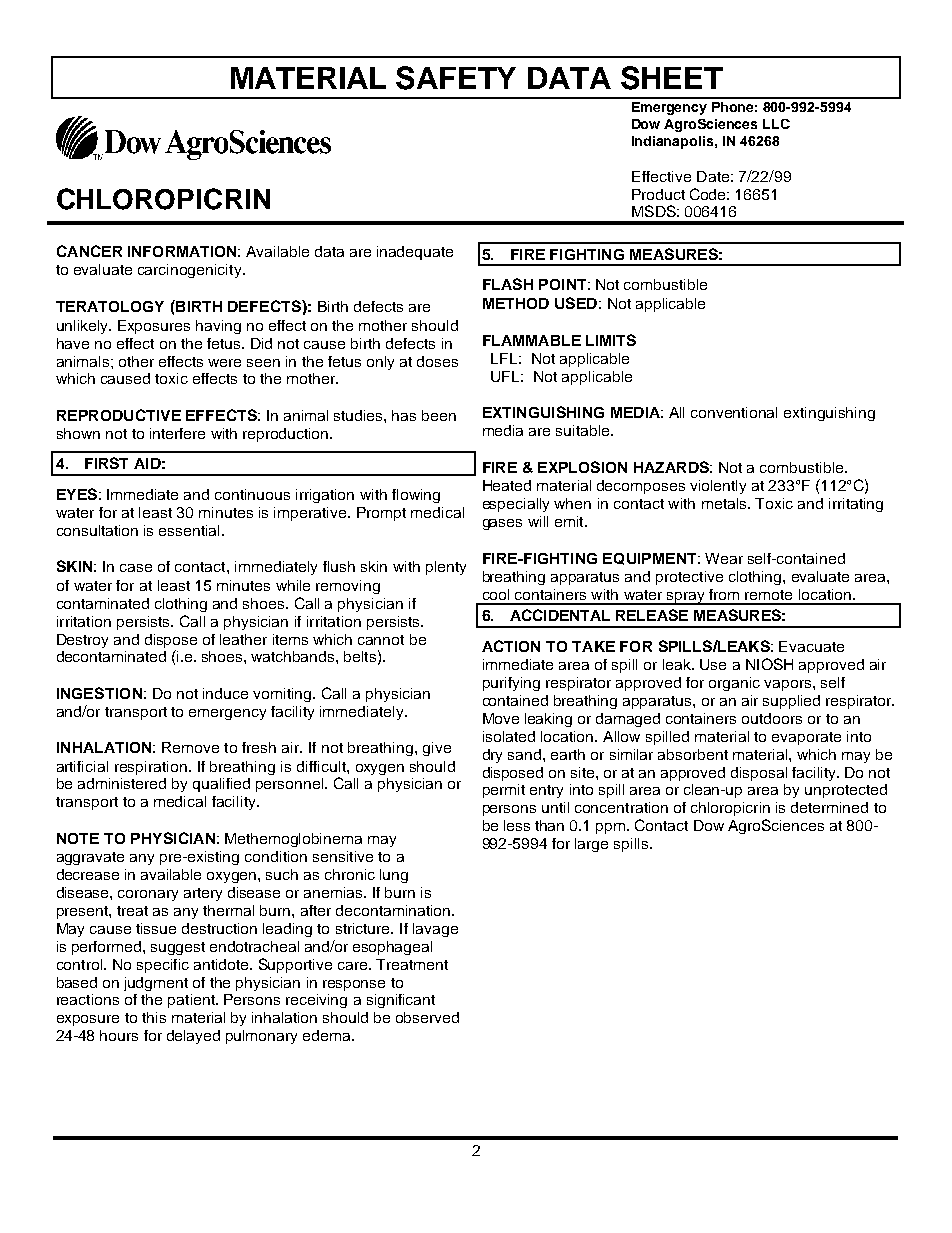 The width and height of the screenshot is (952, 1233). I want to click on SAFETY, so click(456, 78).
